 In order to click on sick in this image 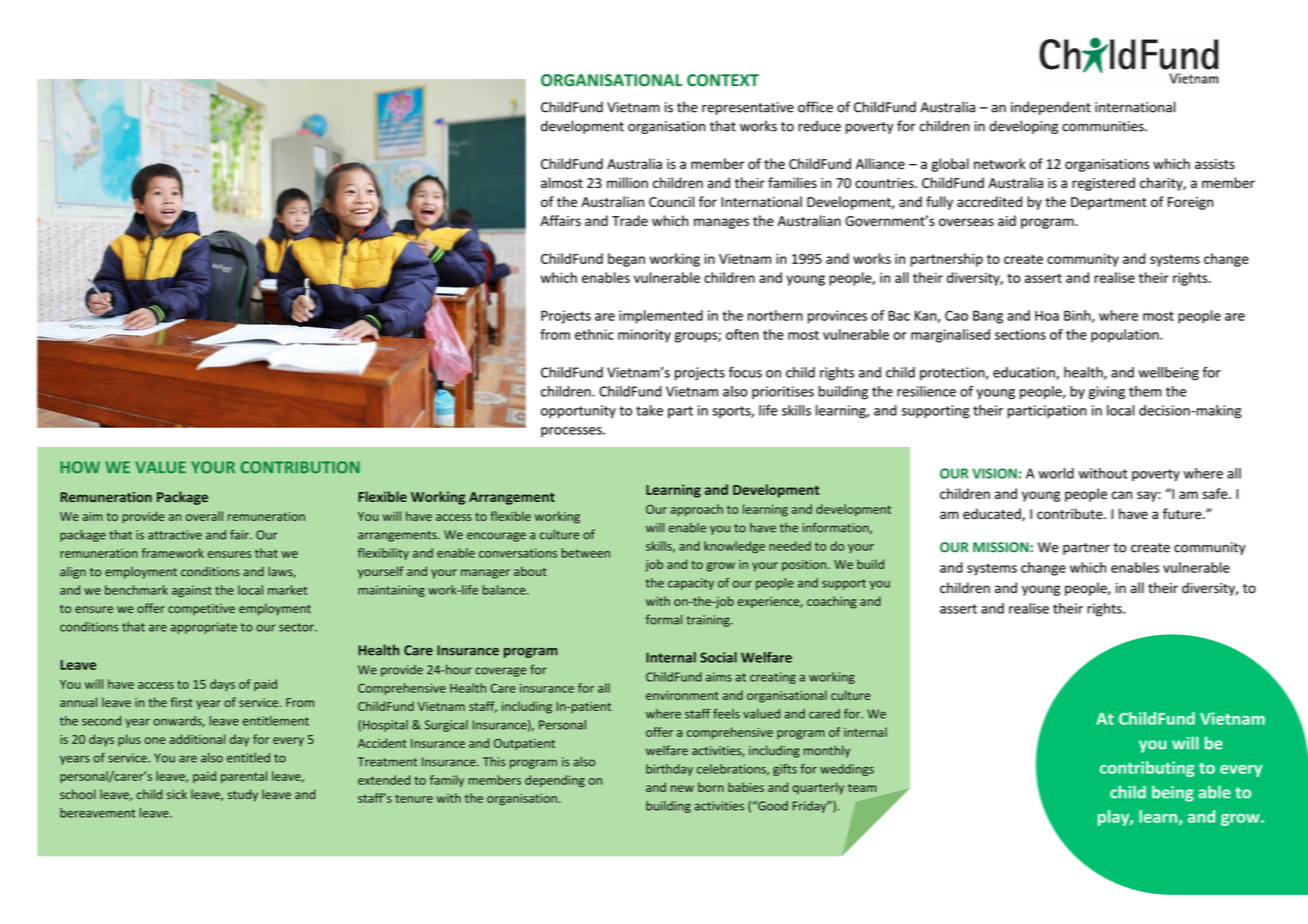, I will do `click(177, 794)`.
